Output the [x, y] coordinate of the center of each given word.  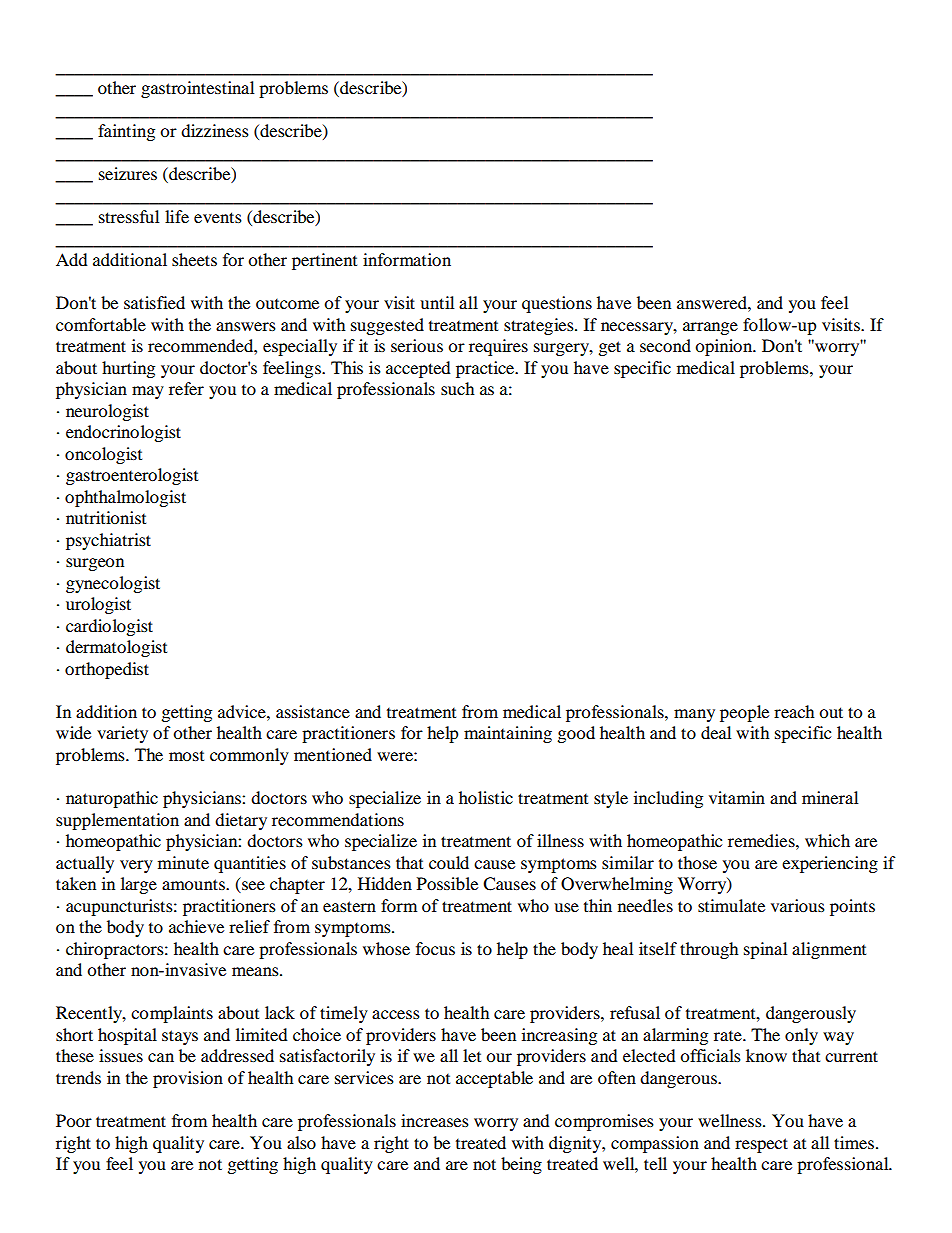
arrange [710, 328]
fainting [126, 132]
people [744, 713]
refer [186, 388]
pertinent [324, 261]
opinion [725, 347]
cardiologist [109, 627]
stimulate [731, 905]
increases [435, 1120]
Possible [447, 883]
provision [188, 1079]
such [457, 388]
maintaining [508, 734]
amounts [194, 884]
